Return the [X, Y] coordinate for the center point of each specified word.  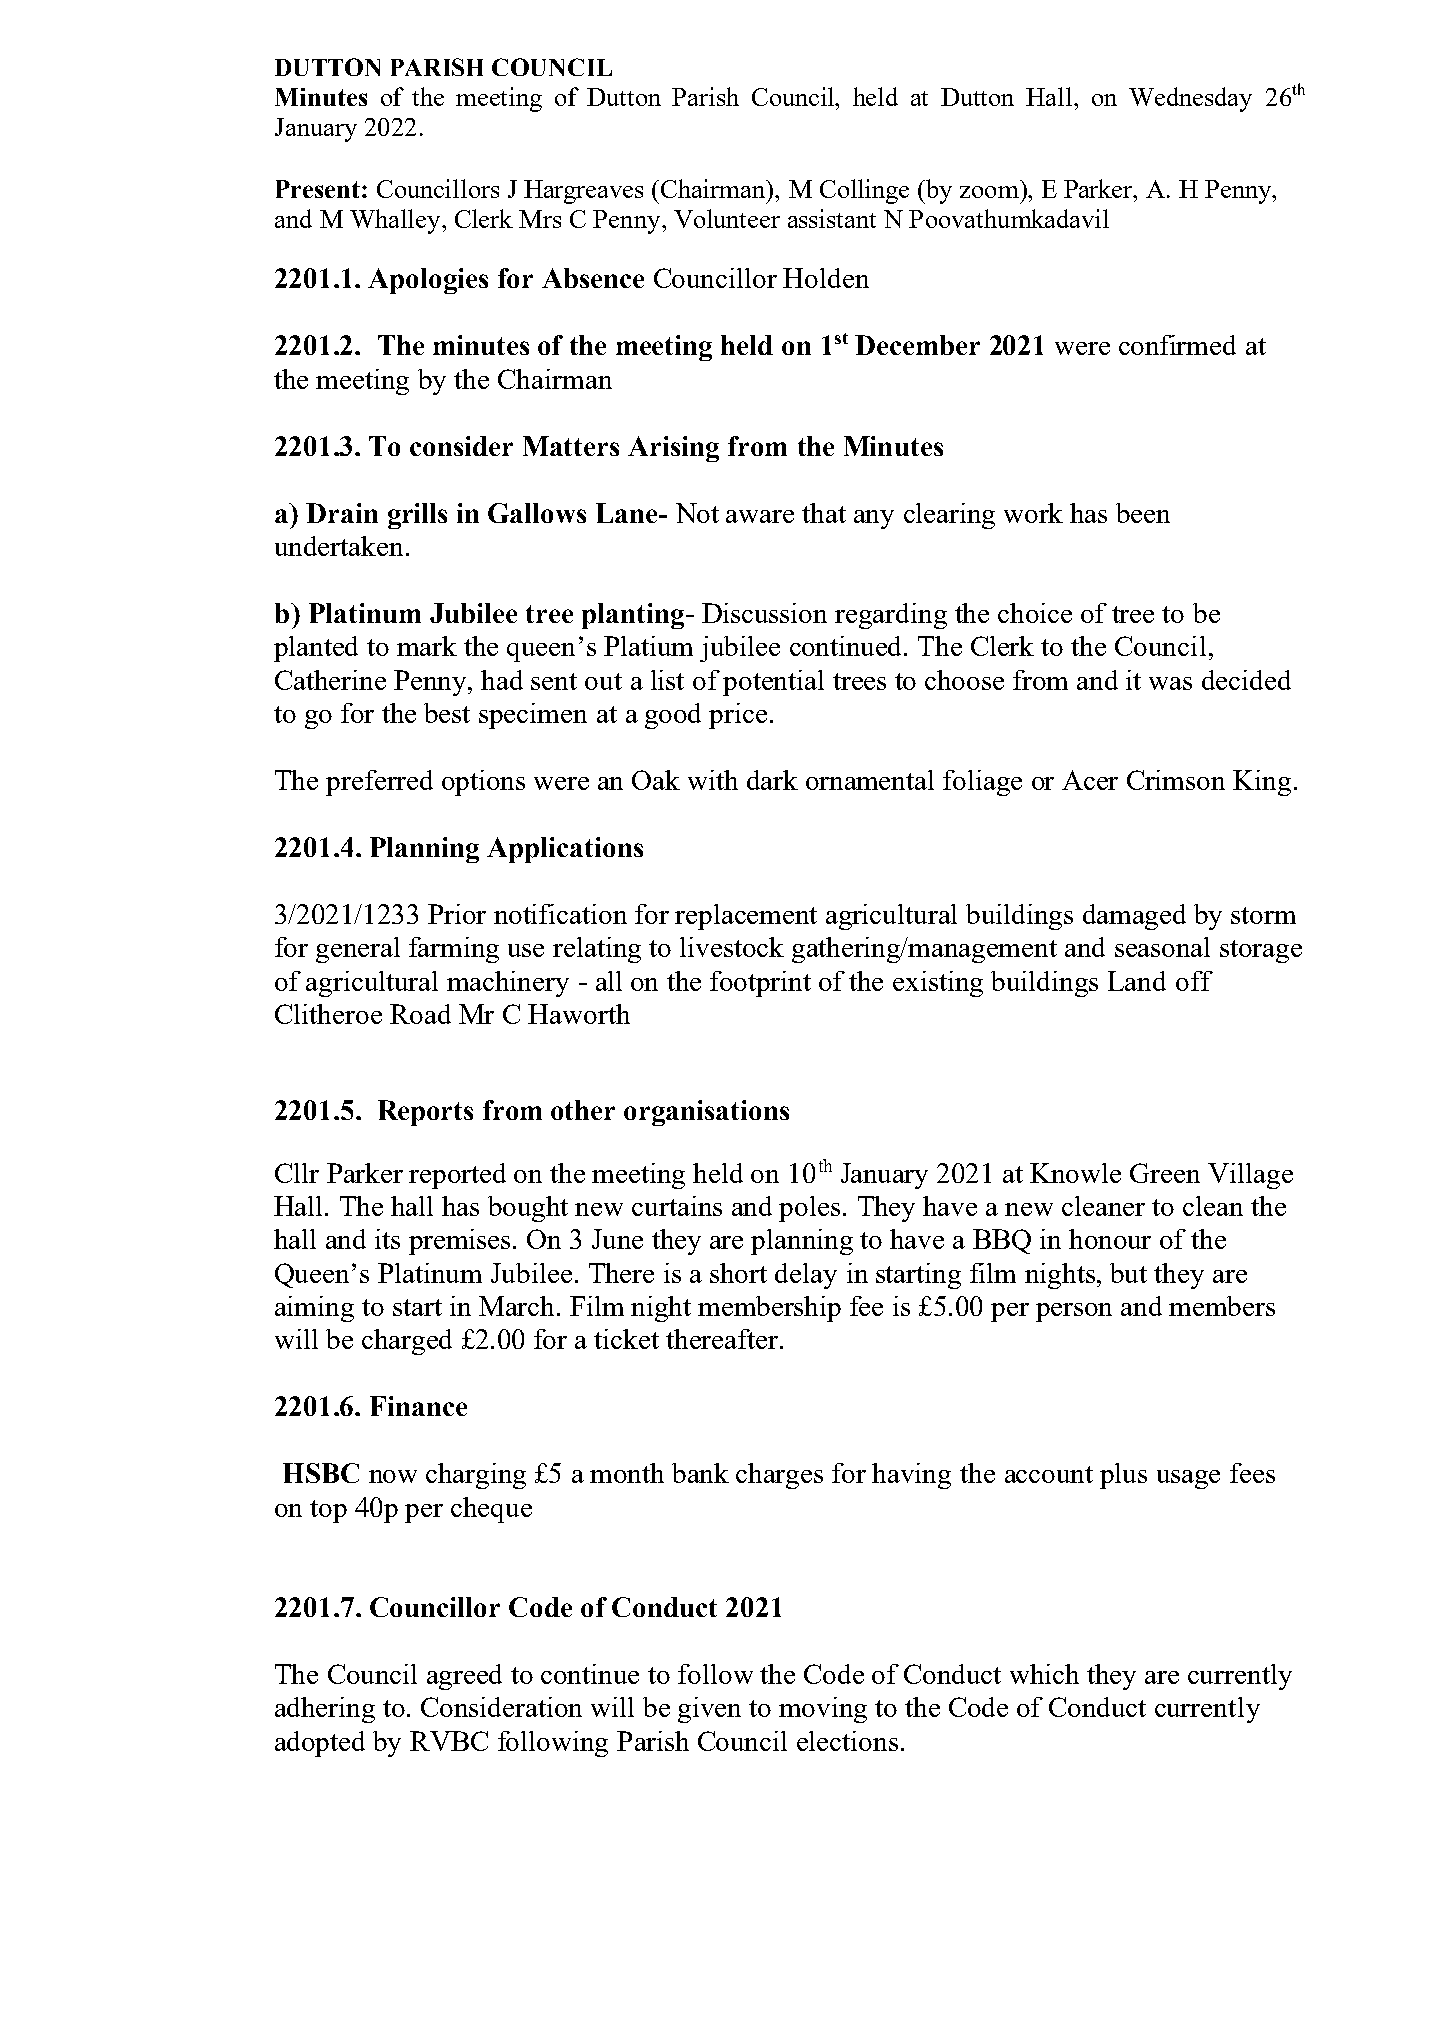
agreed [464, 1677]
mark [427, 646]
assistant [832, 218]
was [1170, 683]
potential [773, 683]
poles [809, 1209]
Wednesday [1190, 99]
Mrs [540, 219]
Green [1165, 1173]
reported [457, 1176]
